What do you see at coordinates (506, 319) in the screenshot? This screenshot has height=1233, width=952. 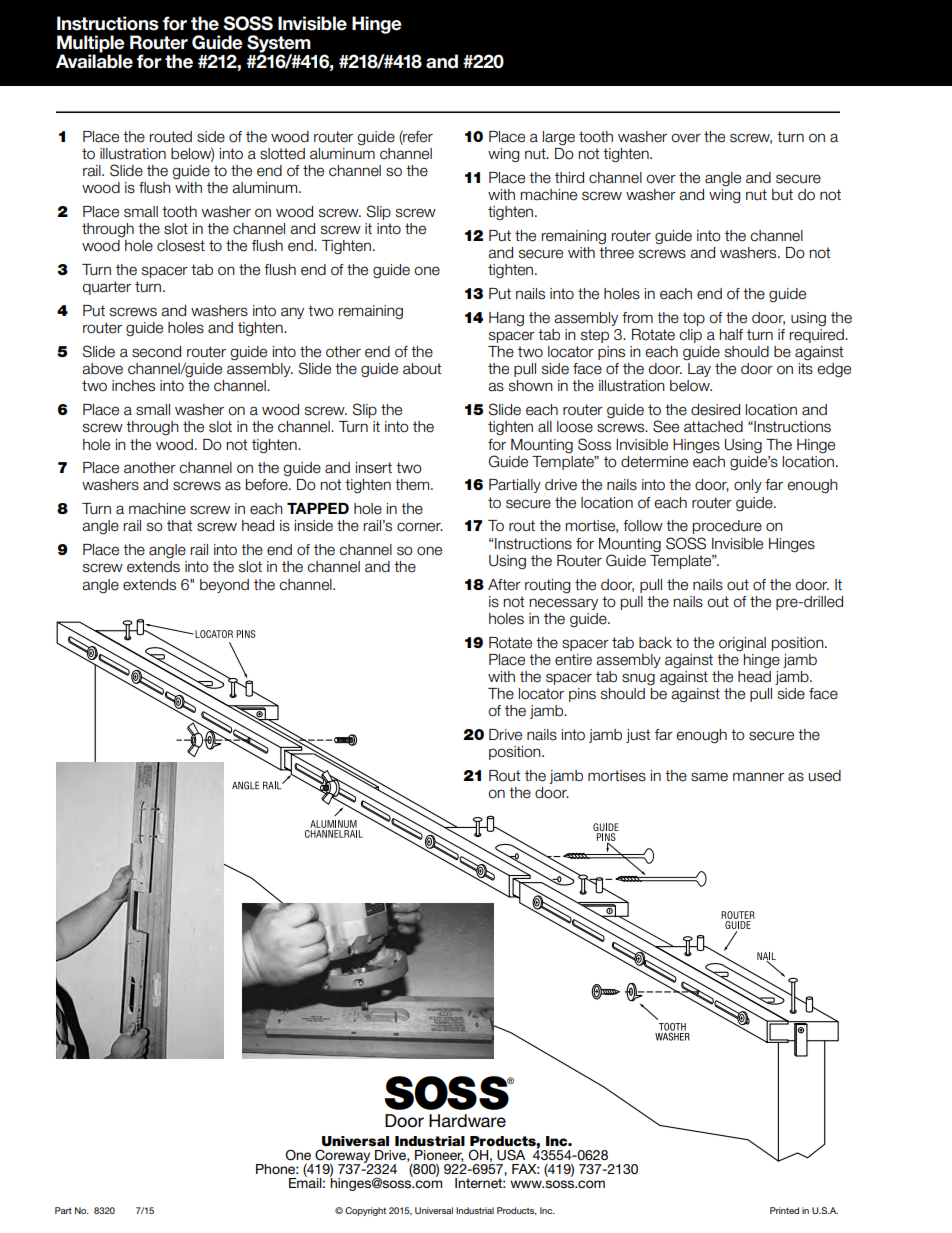 I see `Hang` at bounding box center [506, 319].
